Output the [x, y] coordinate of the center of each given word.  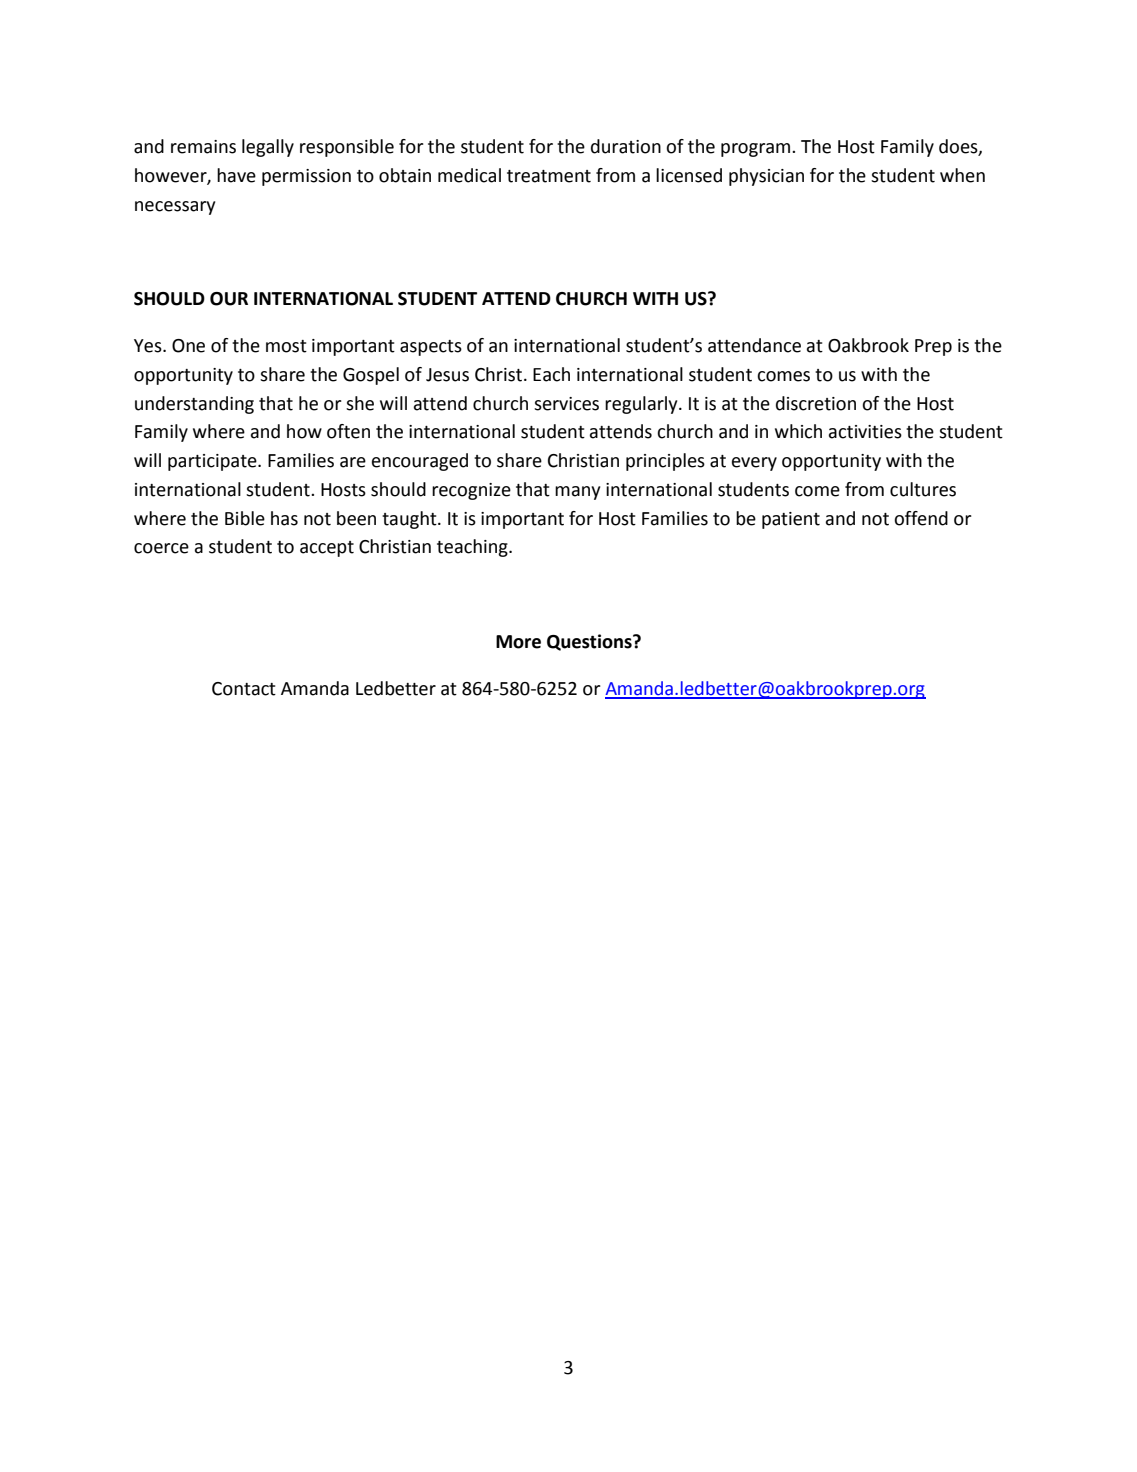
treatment [549, 176]
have [236, 175]
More [518, 642]
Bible [245, 518]
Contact [244, 689]
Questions [590, 642]
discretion [816, 403]
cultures [923, 489]
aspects [431, 348]
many [577, 493]
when [962, 175]
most [286, 346]
